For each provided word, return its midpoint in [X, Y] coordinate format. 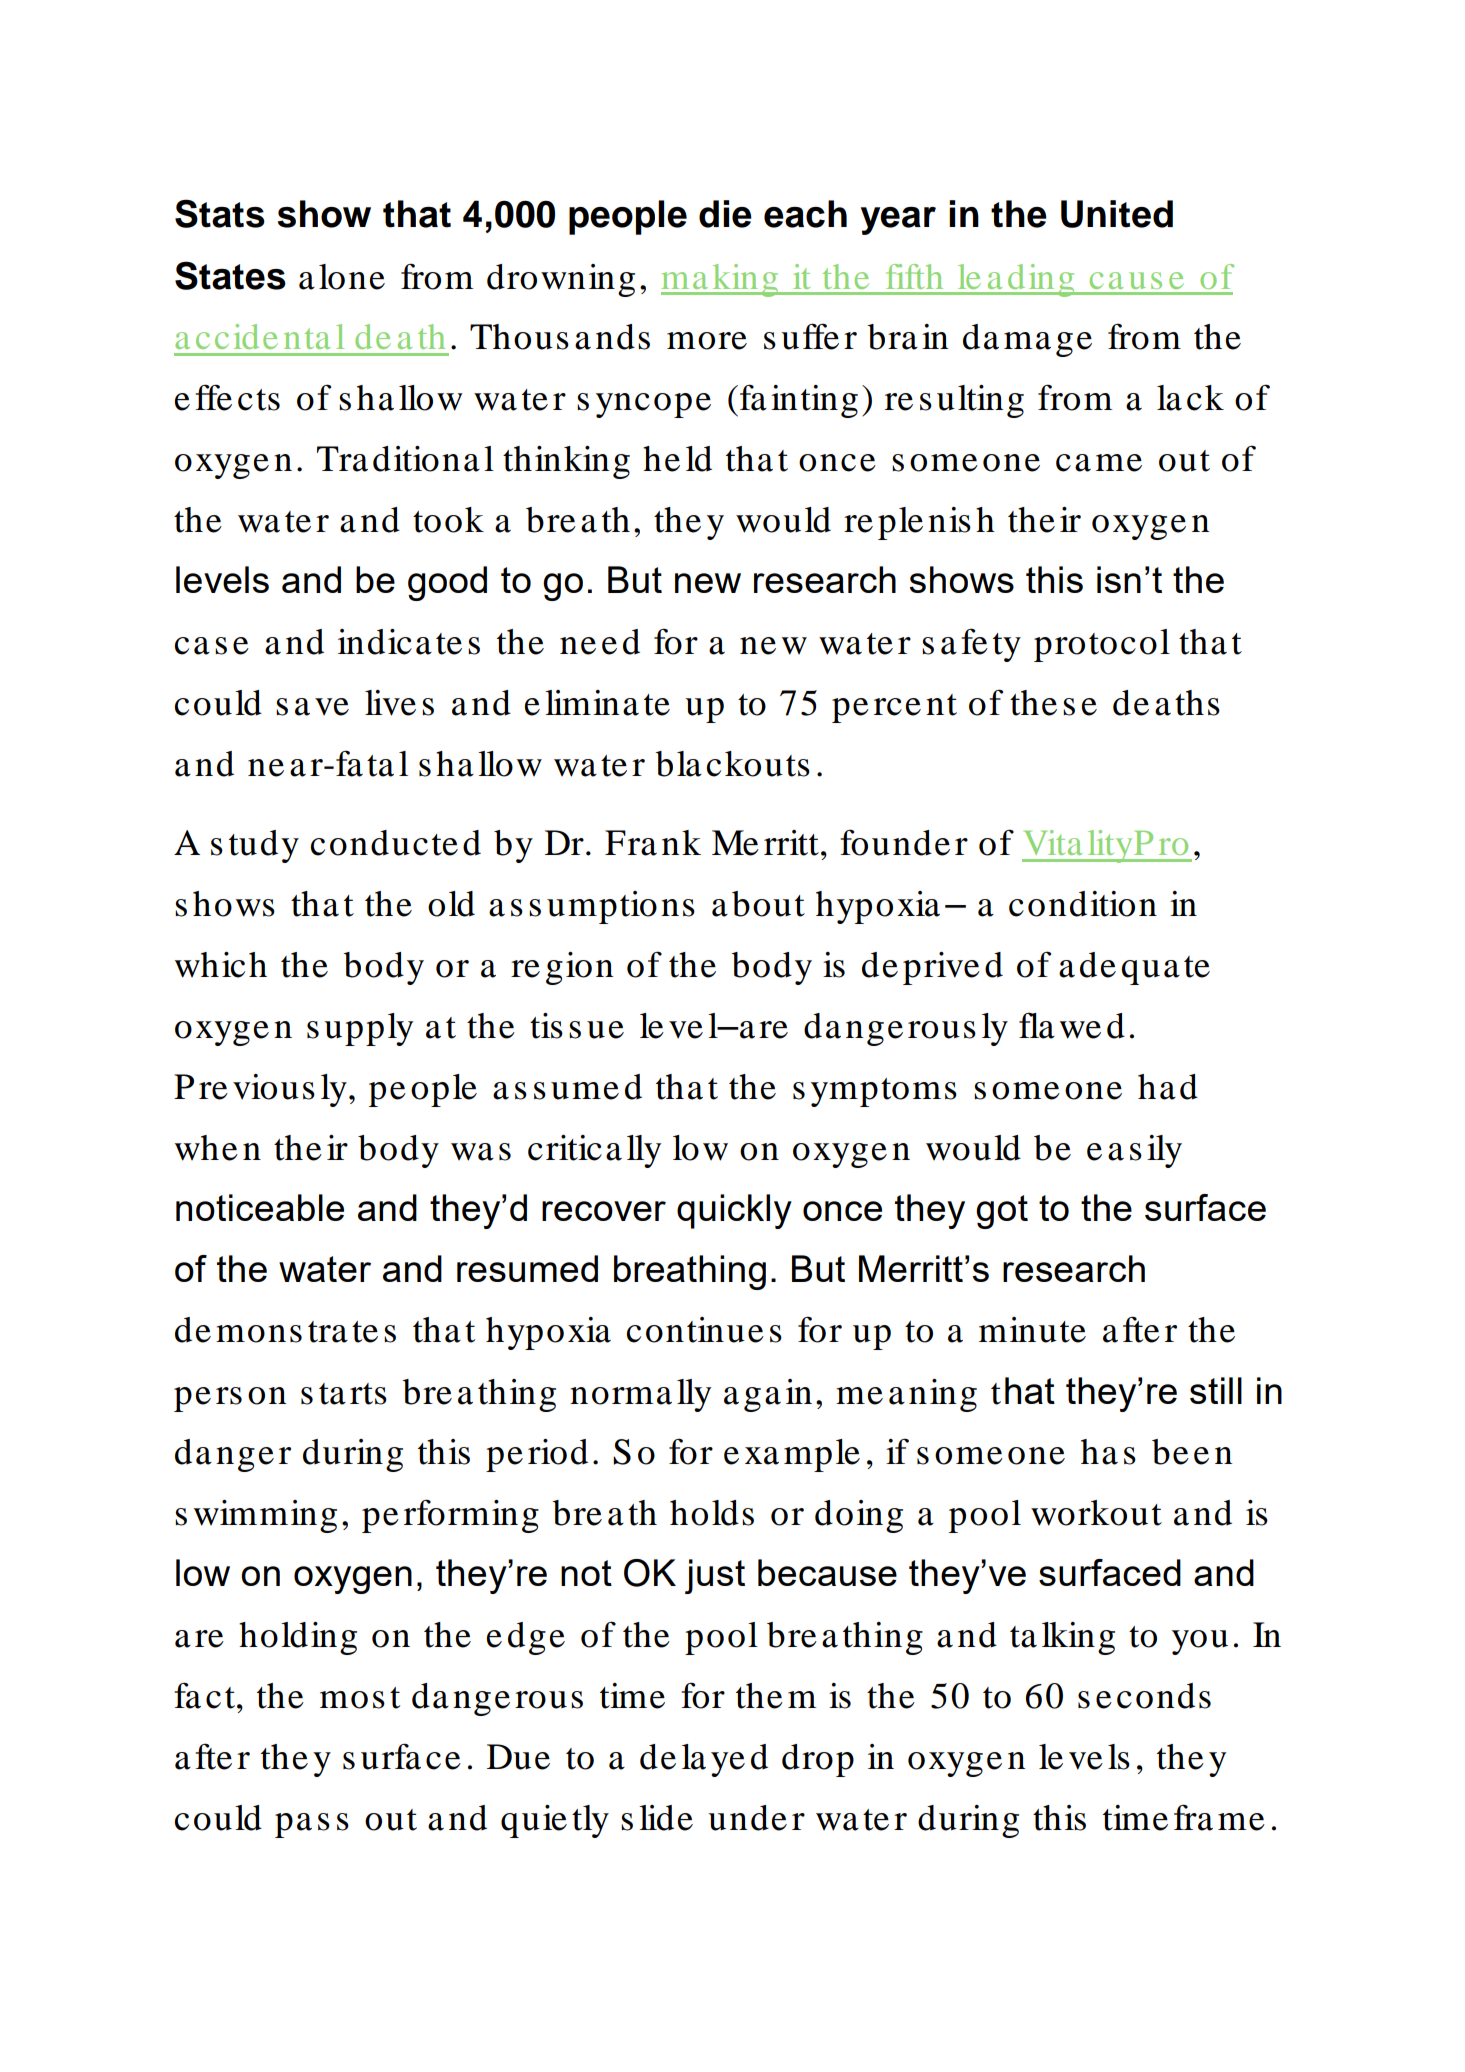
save [312, 707]
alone [342, 277]
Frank [653, 843]
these [1053, 703]
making [721, 280]
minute [1032, 1330]
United [1117, 214]
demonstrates [285, 1330]
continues [704, 1330]
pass [312, 1825]
